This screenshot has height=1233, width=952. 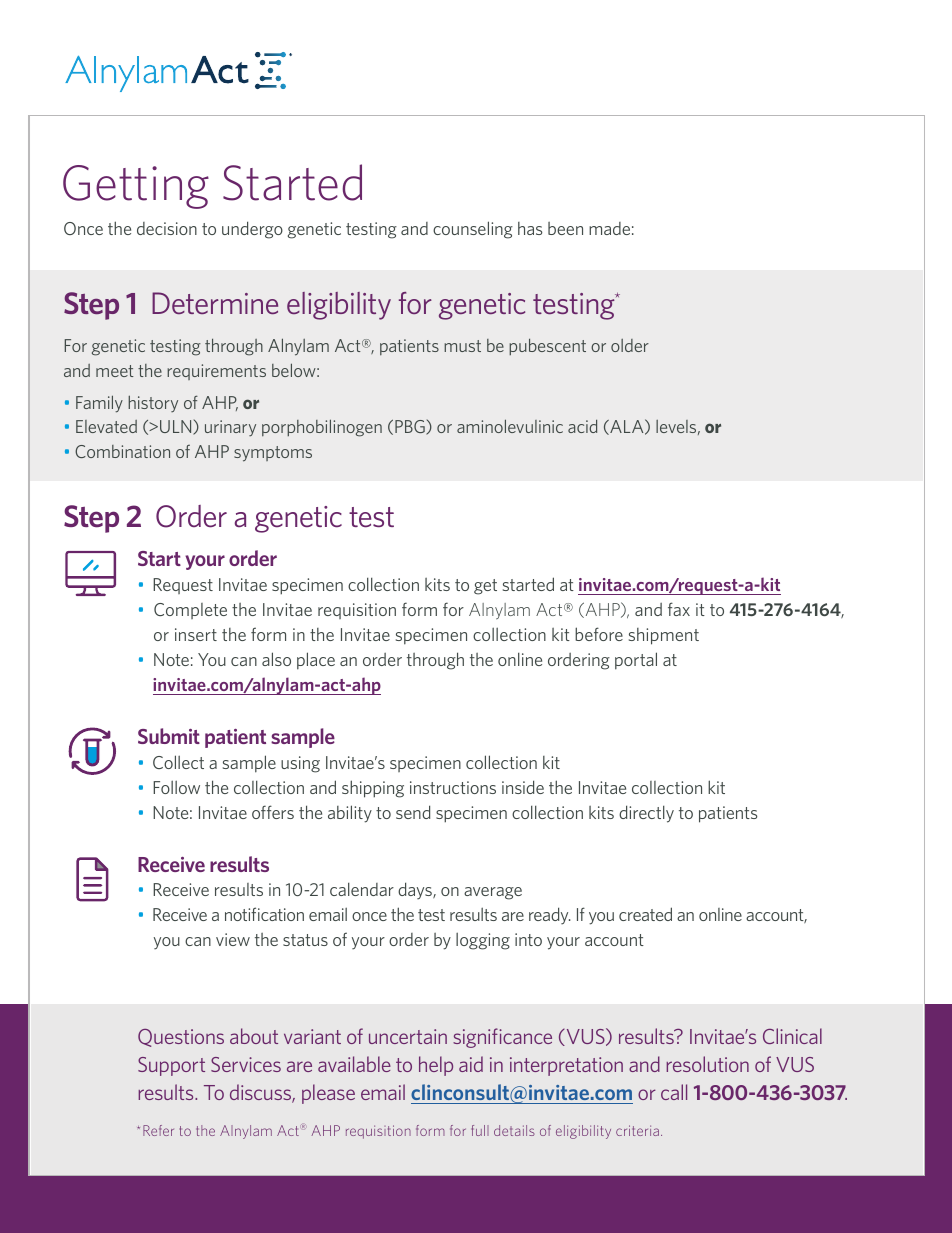 I want to click on Combination, so click(x=122, y=451).
